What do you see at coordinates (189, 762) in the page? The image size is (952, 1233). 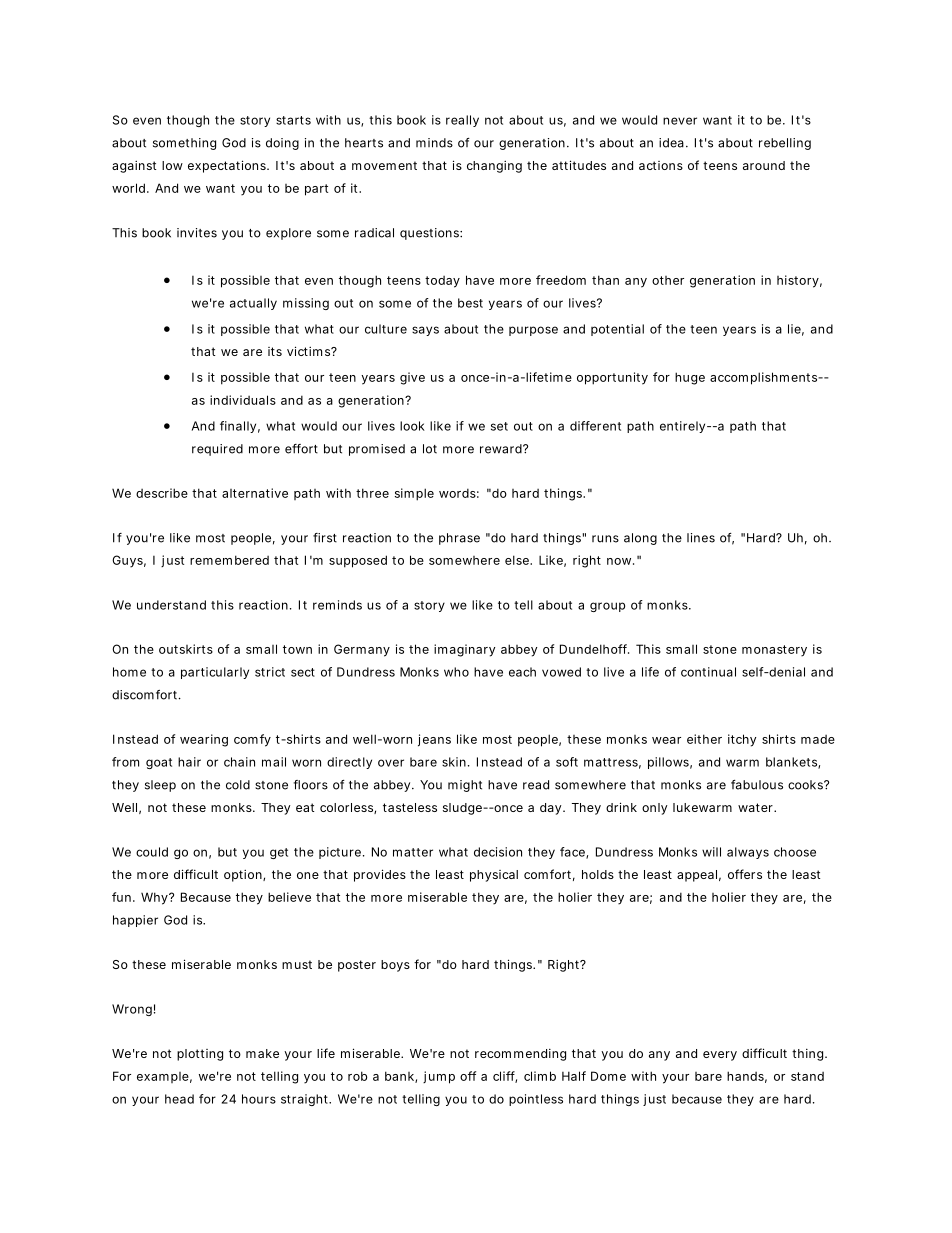 I see `hair` at bounding box center [189, 762].
